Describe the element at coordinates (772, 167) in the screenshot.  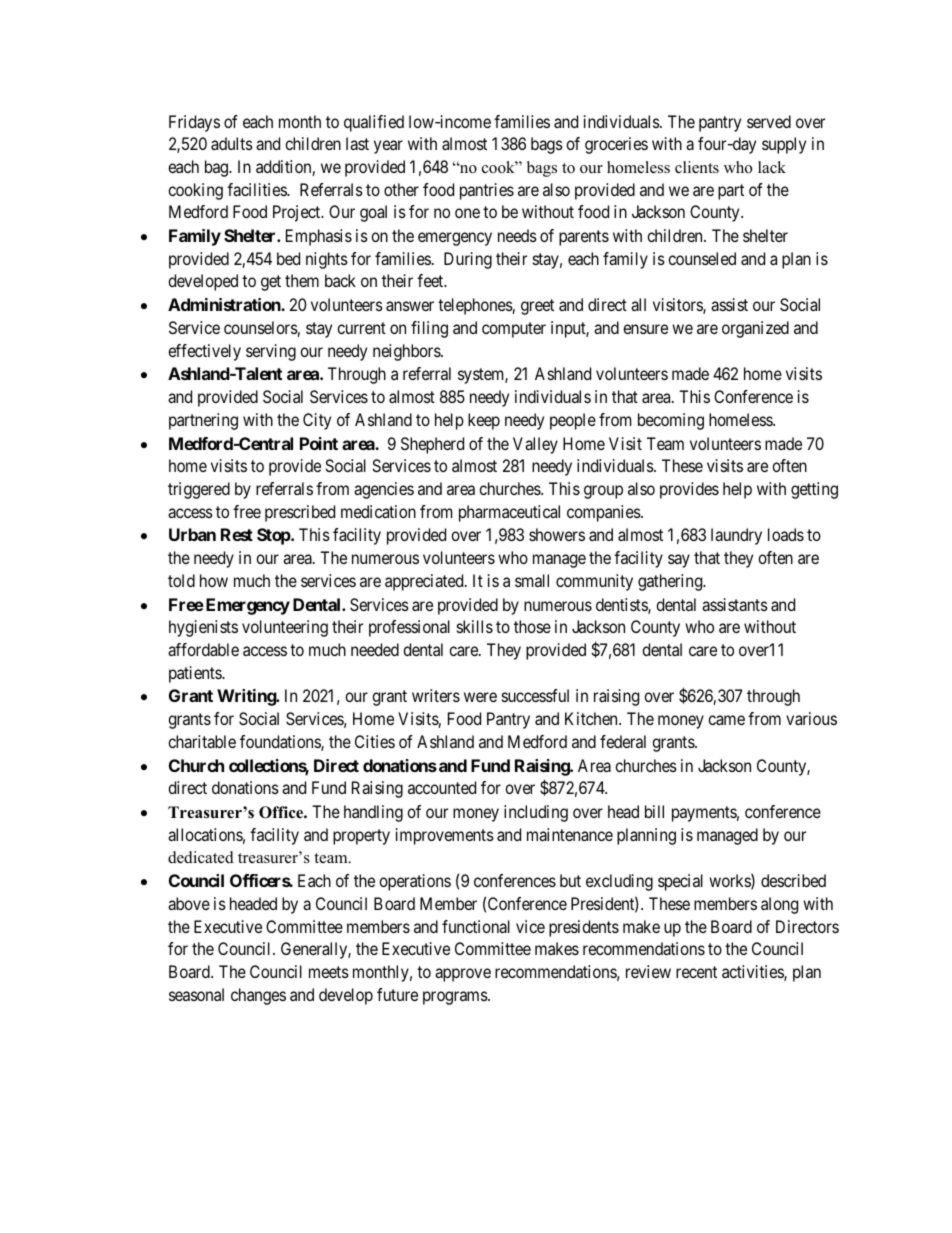
I see `lack` at that location.
